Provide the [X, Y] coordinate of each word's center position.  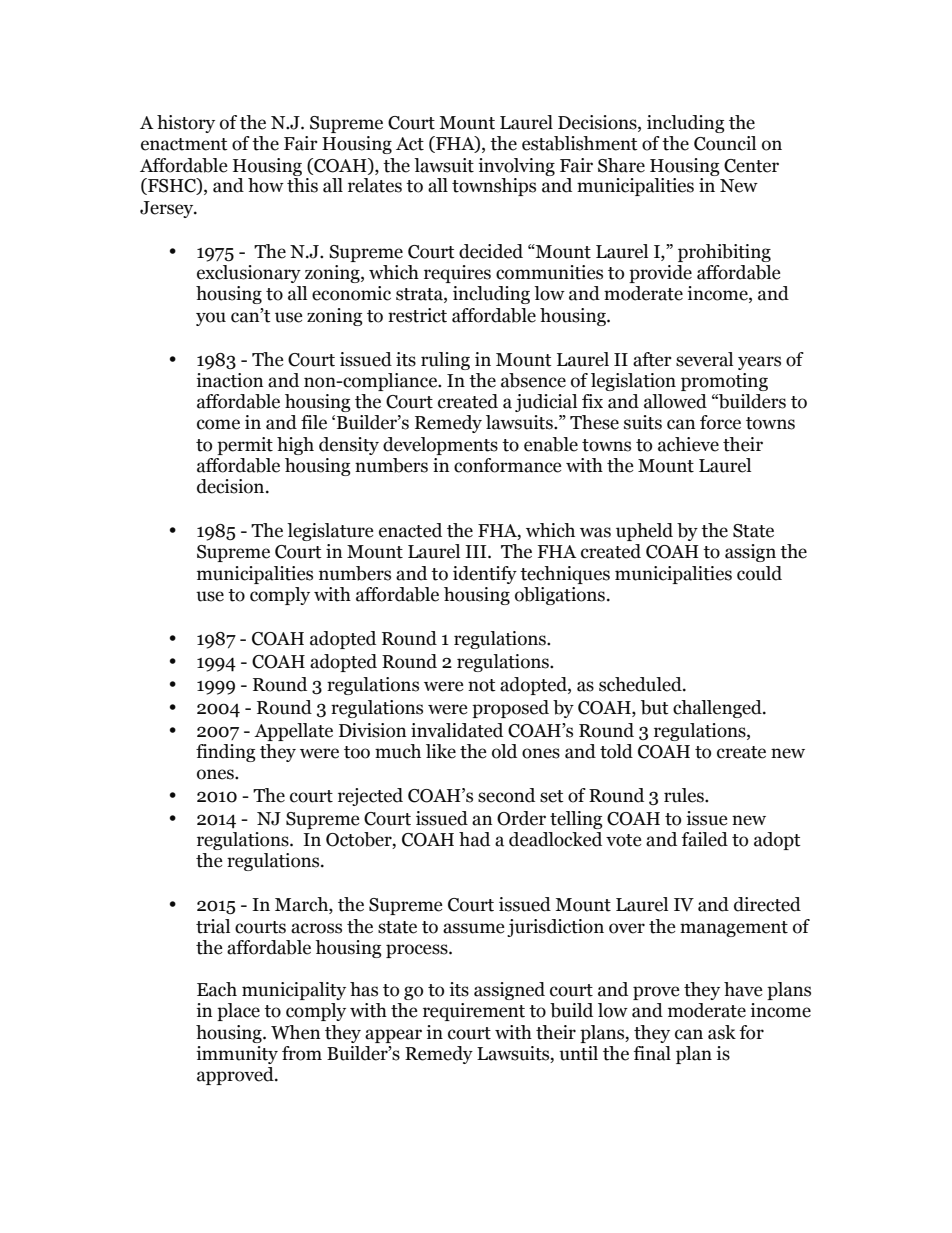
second [506, 795]
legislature [330, 532]
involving [516, 167]
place [238, 1012]
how [266, 185]
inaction [230, 380]
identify [485, 575]
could [759, 573]
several [704, 359]
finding [226, 753]
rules [685, 795]
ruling [445, 361]
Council [725, 143]
